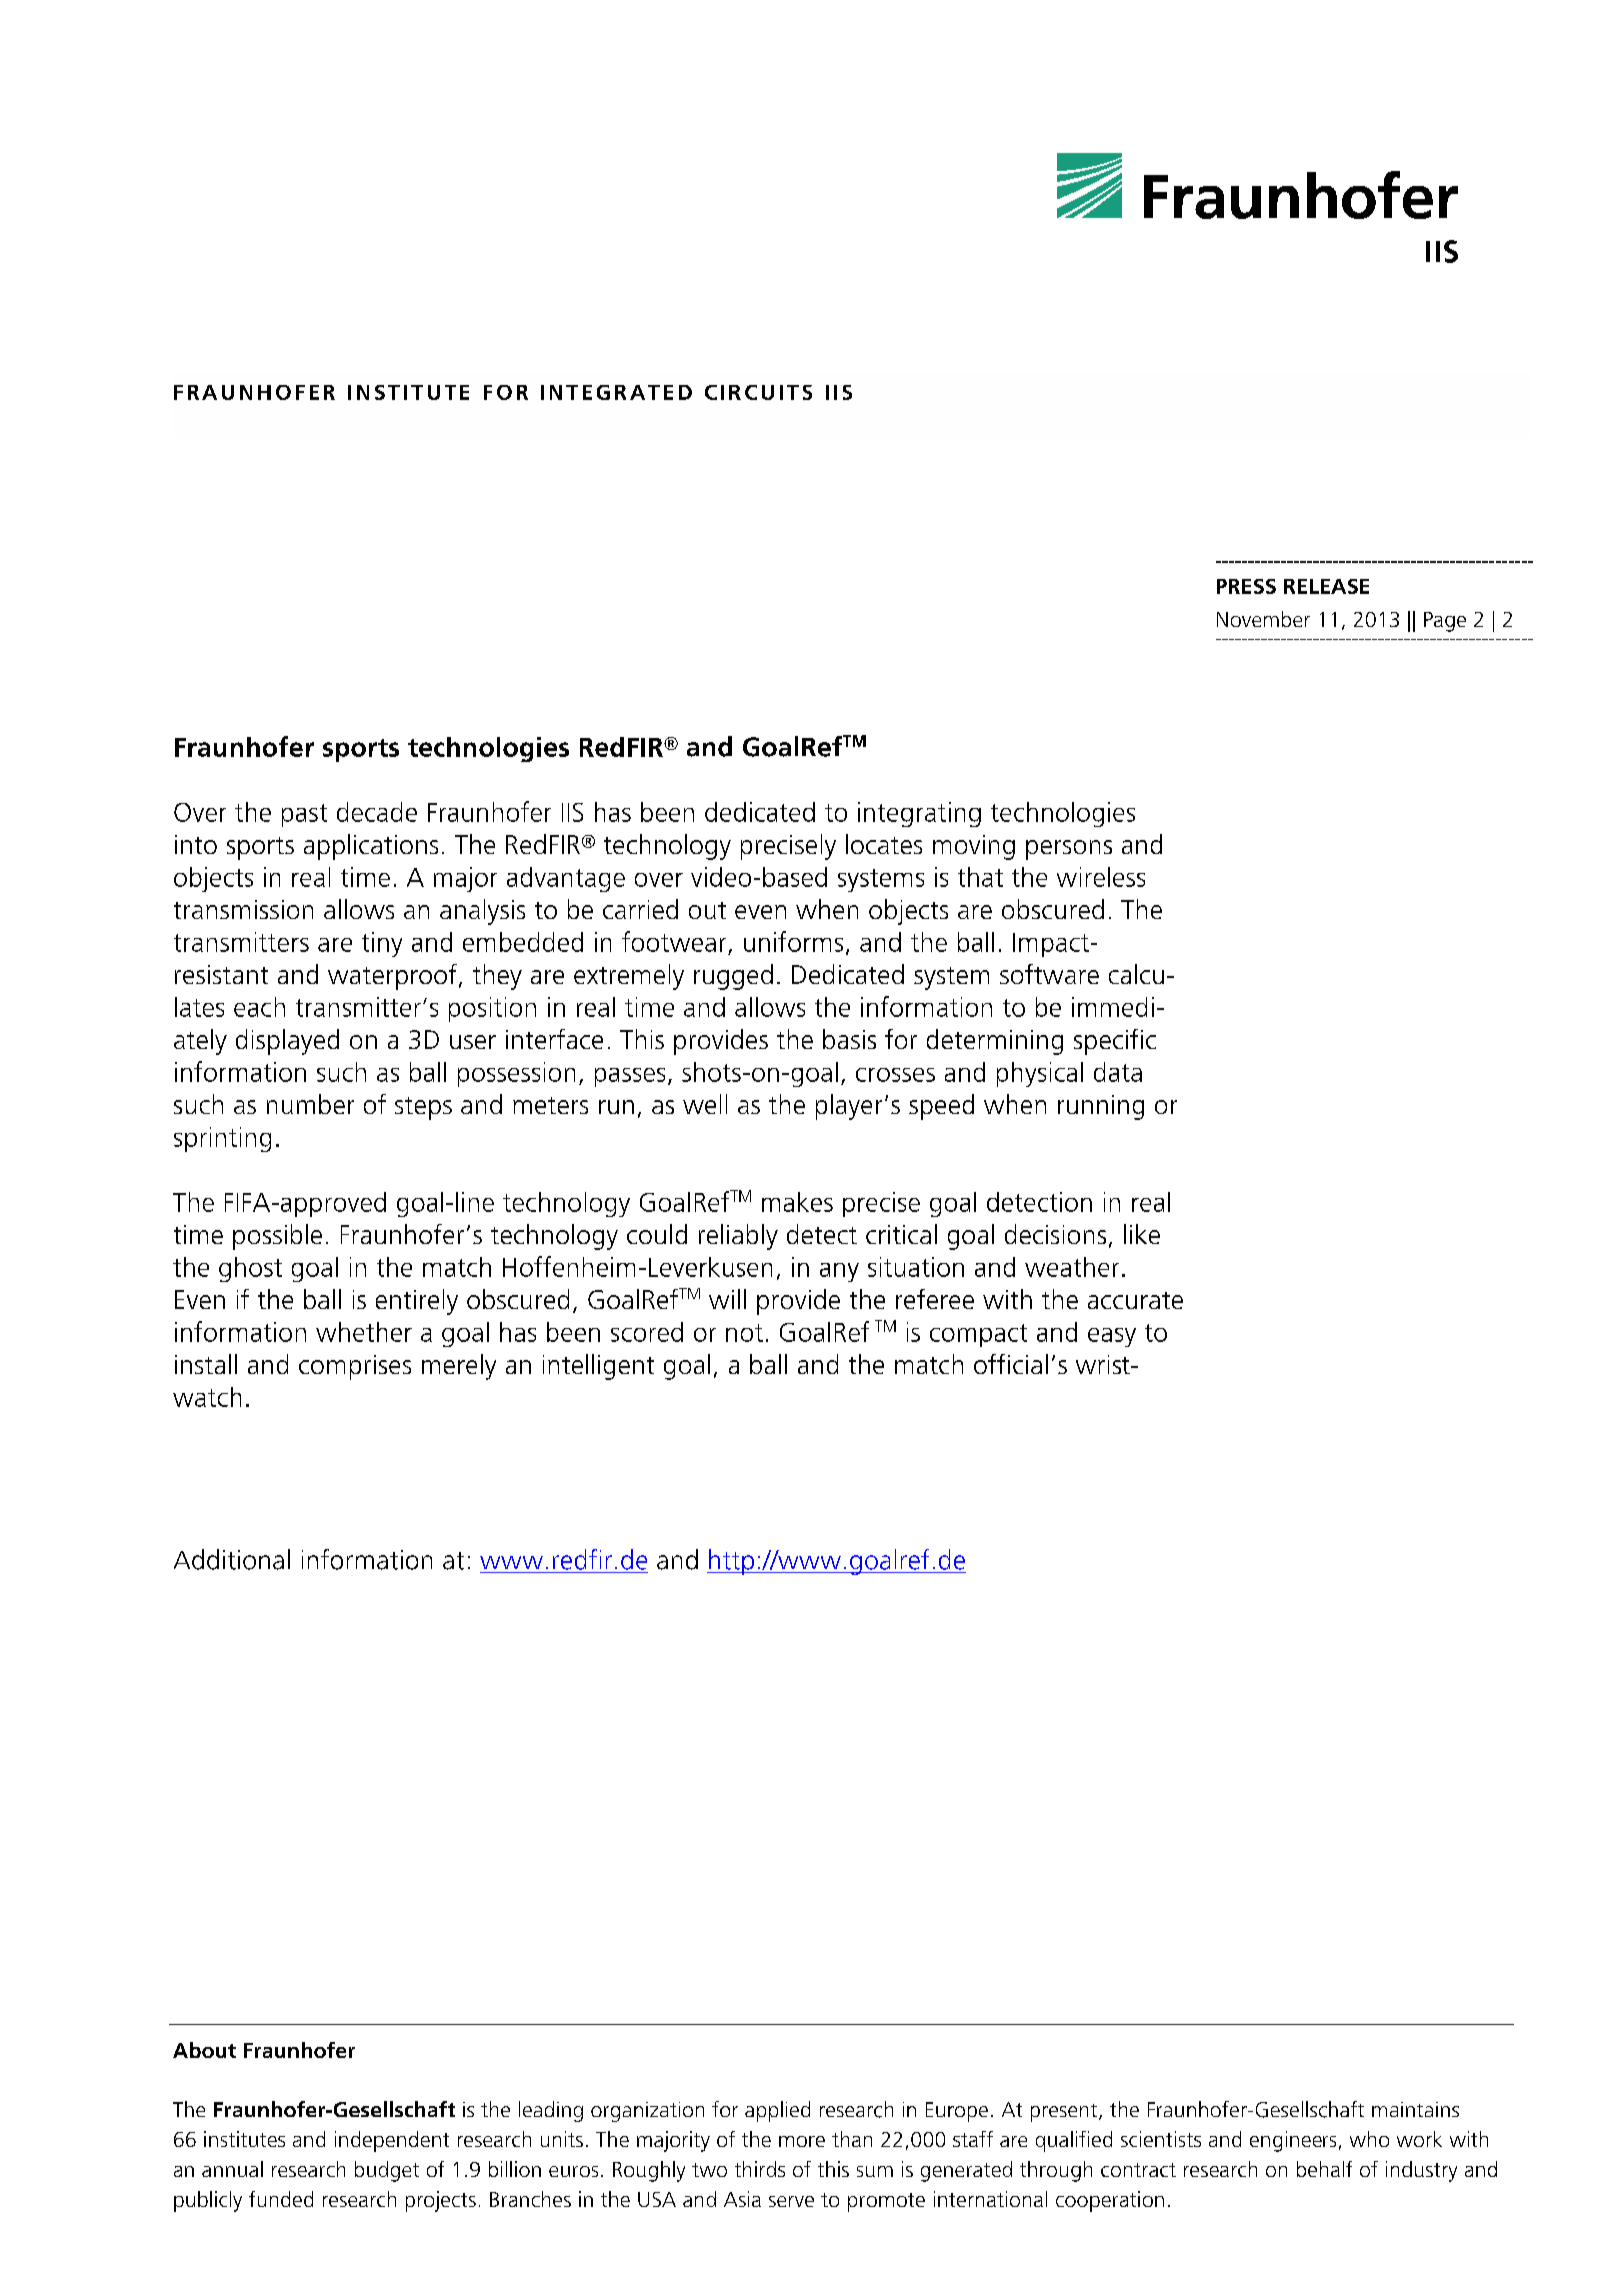 The image size is (1612, 2281). Describe the element at coordinates (802, 2141) in the image. I see `more` at that location.
